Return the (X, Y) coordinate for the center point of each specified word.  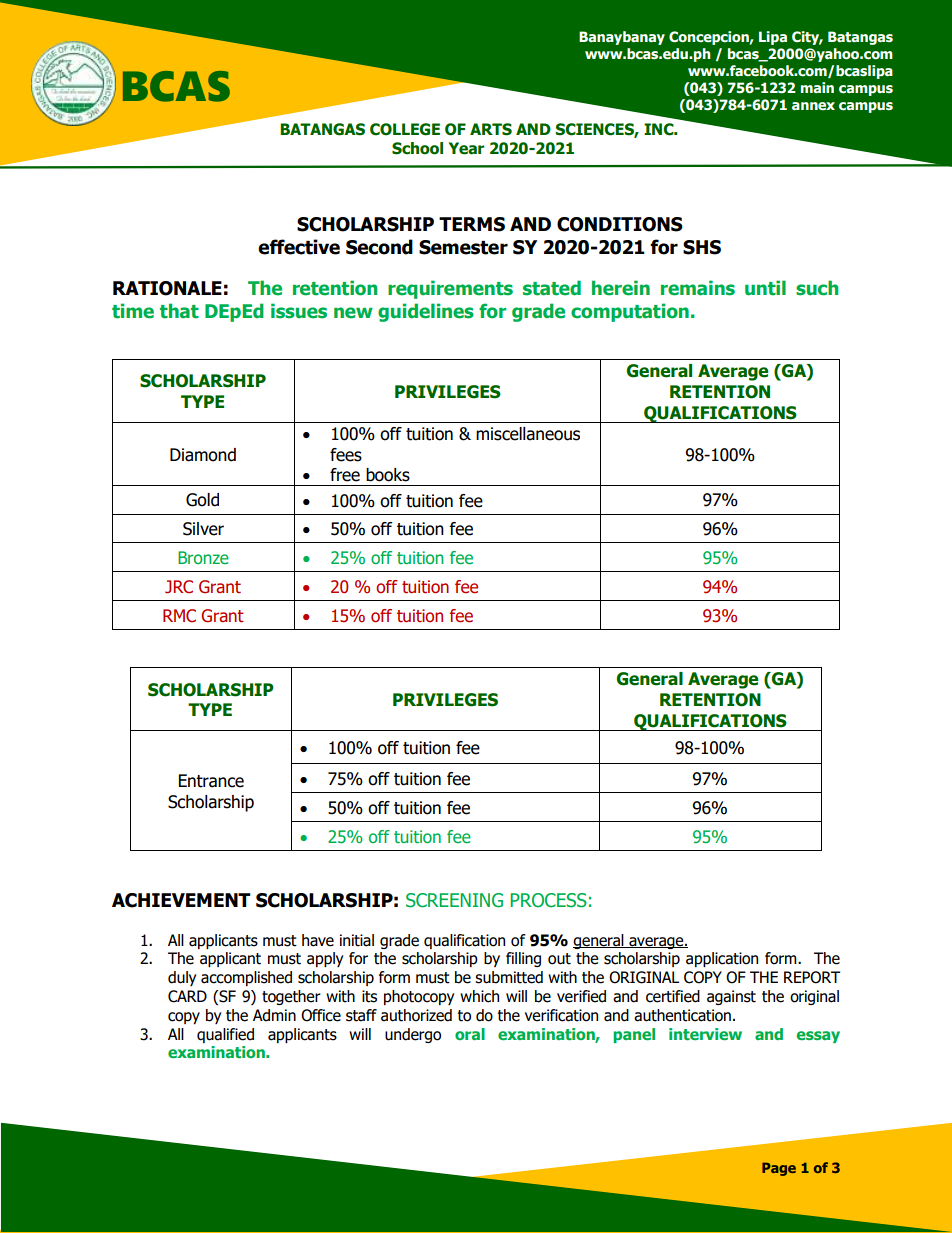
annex (813, 106)
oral (470, 1034)
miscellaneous (528, 434)
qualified (225, 1035)
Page (779, 1169)
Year (466, 148)
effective (299, 247)
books (388, 475)
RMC (179, 616)
